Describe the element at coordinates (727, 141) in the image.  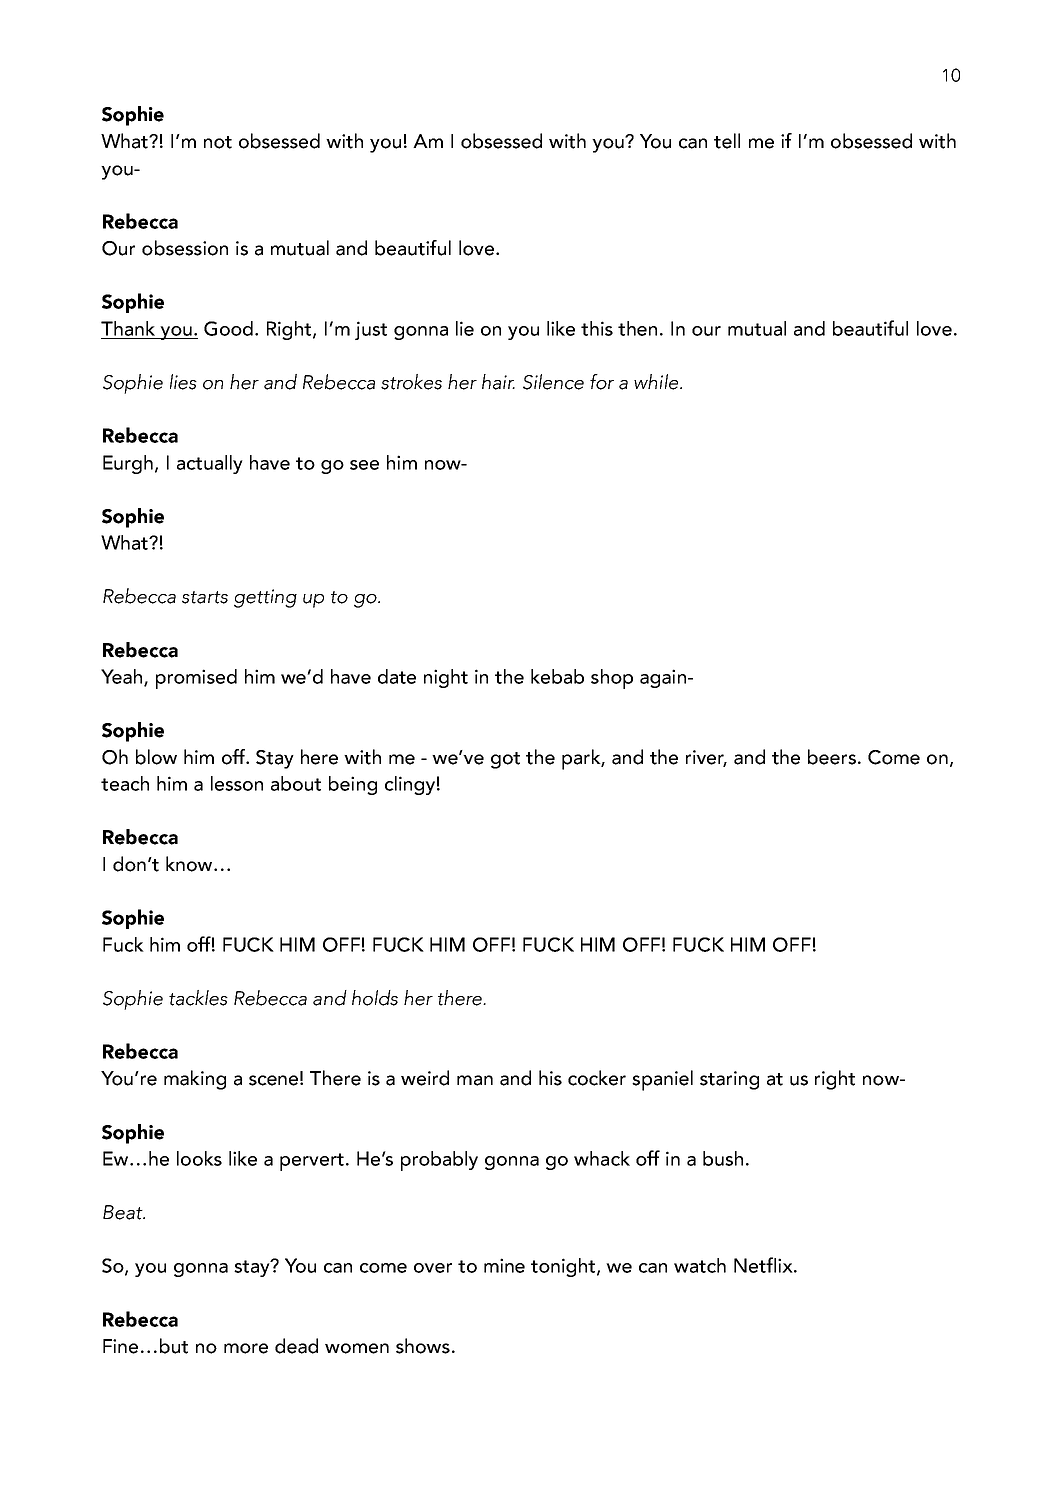
I see `tell` at that location.
